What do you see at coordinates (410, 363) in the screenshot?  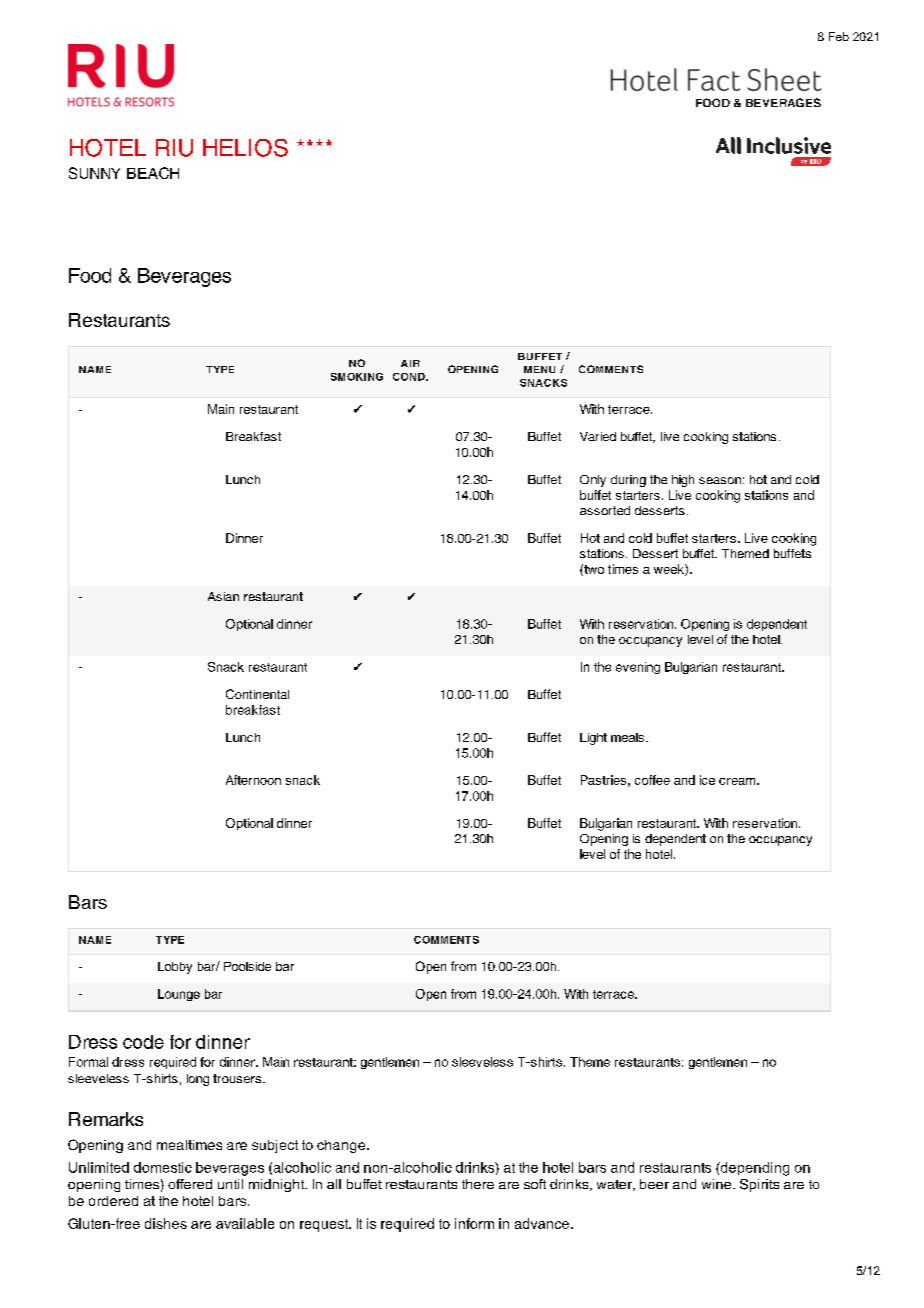 I see `AIR` at bounding box center [410, 363].
